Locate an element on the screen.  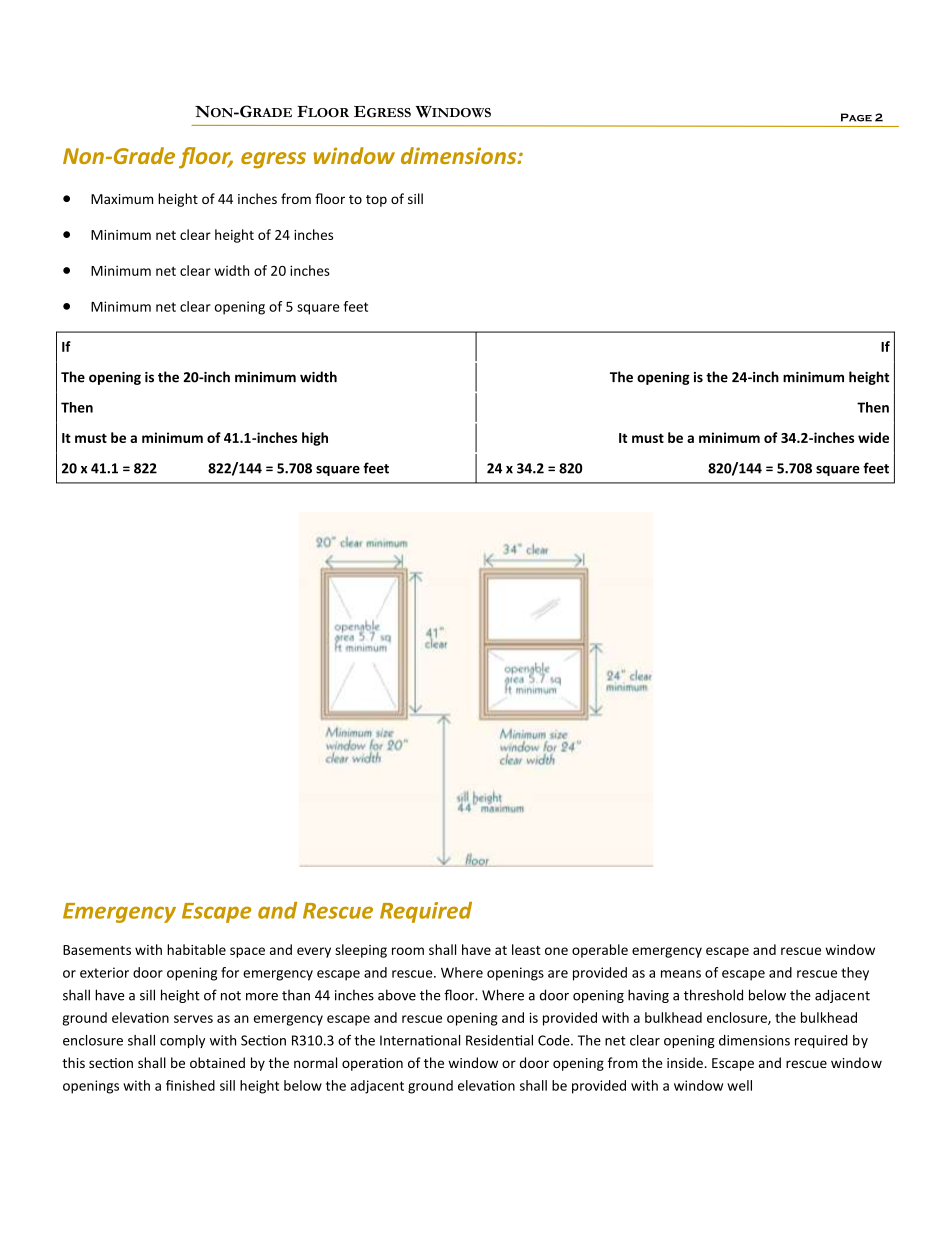
Residential is located at coordinates (499, 1040).
